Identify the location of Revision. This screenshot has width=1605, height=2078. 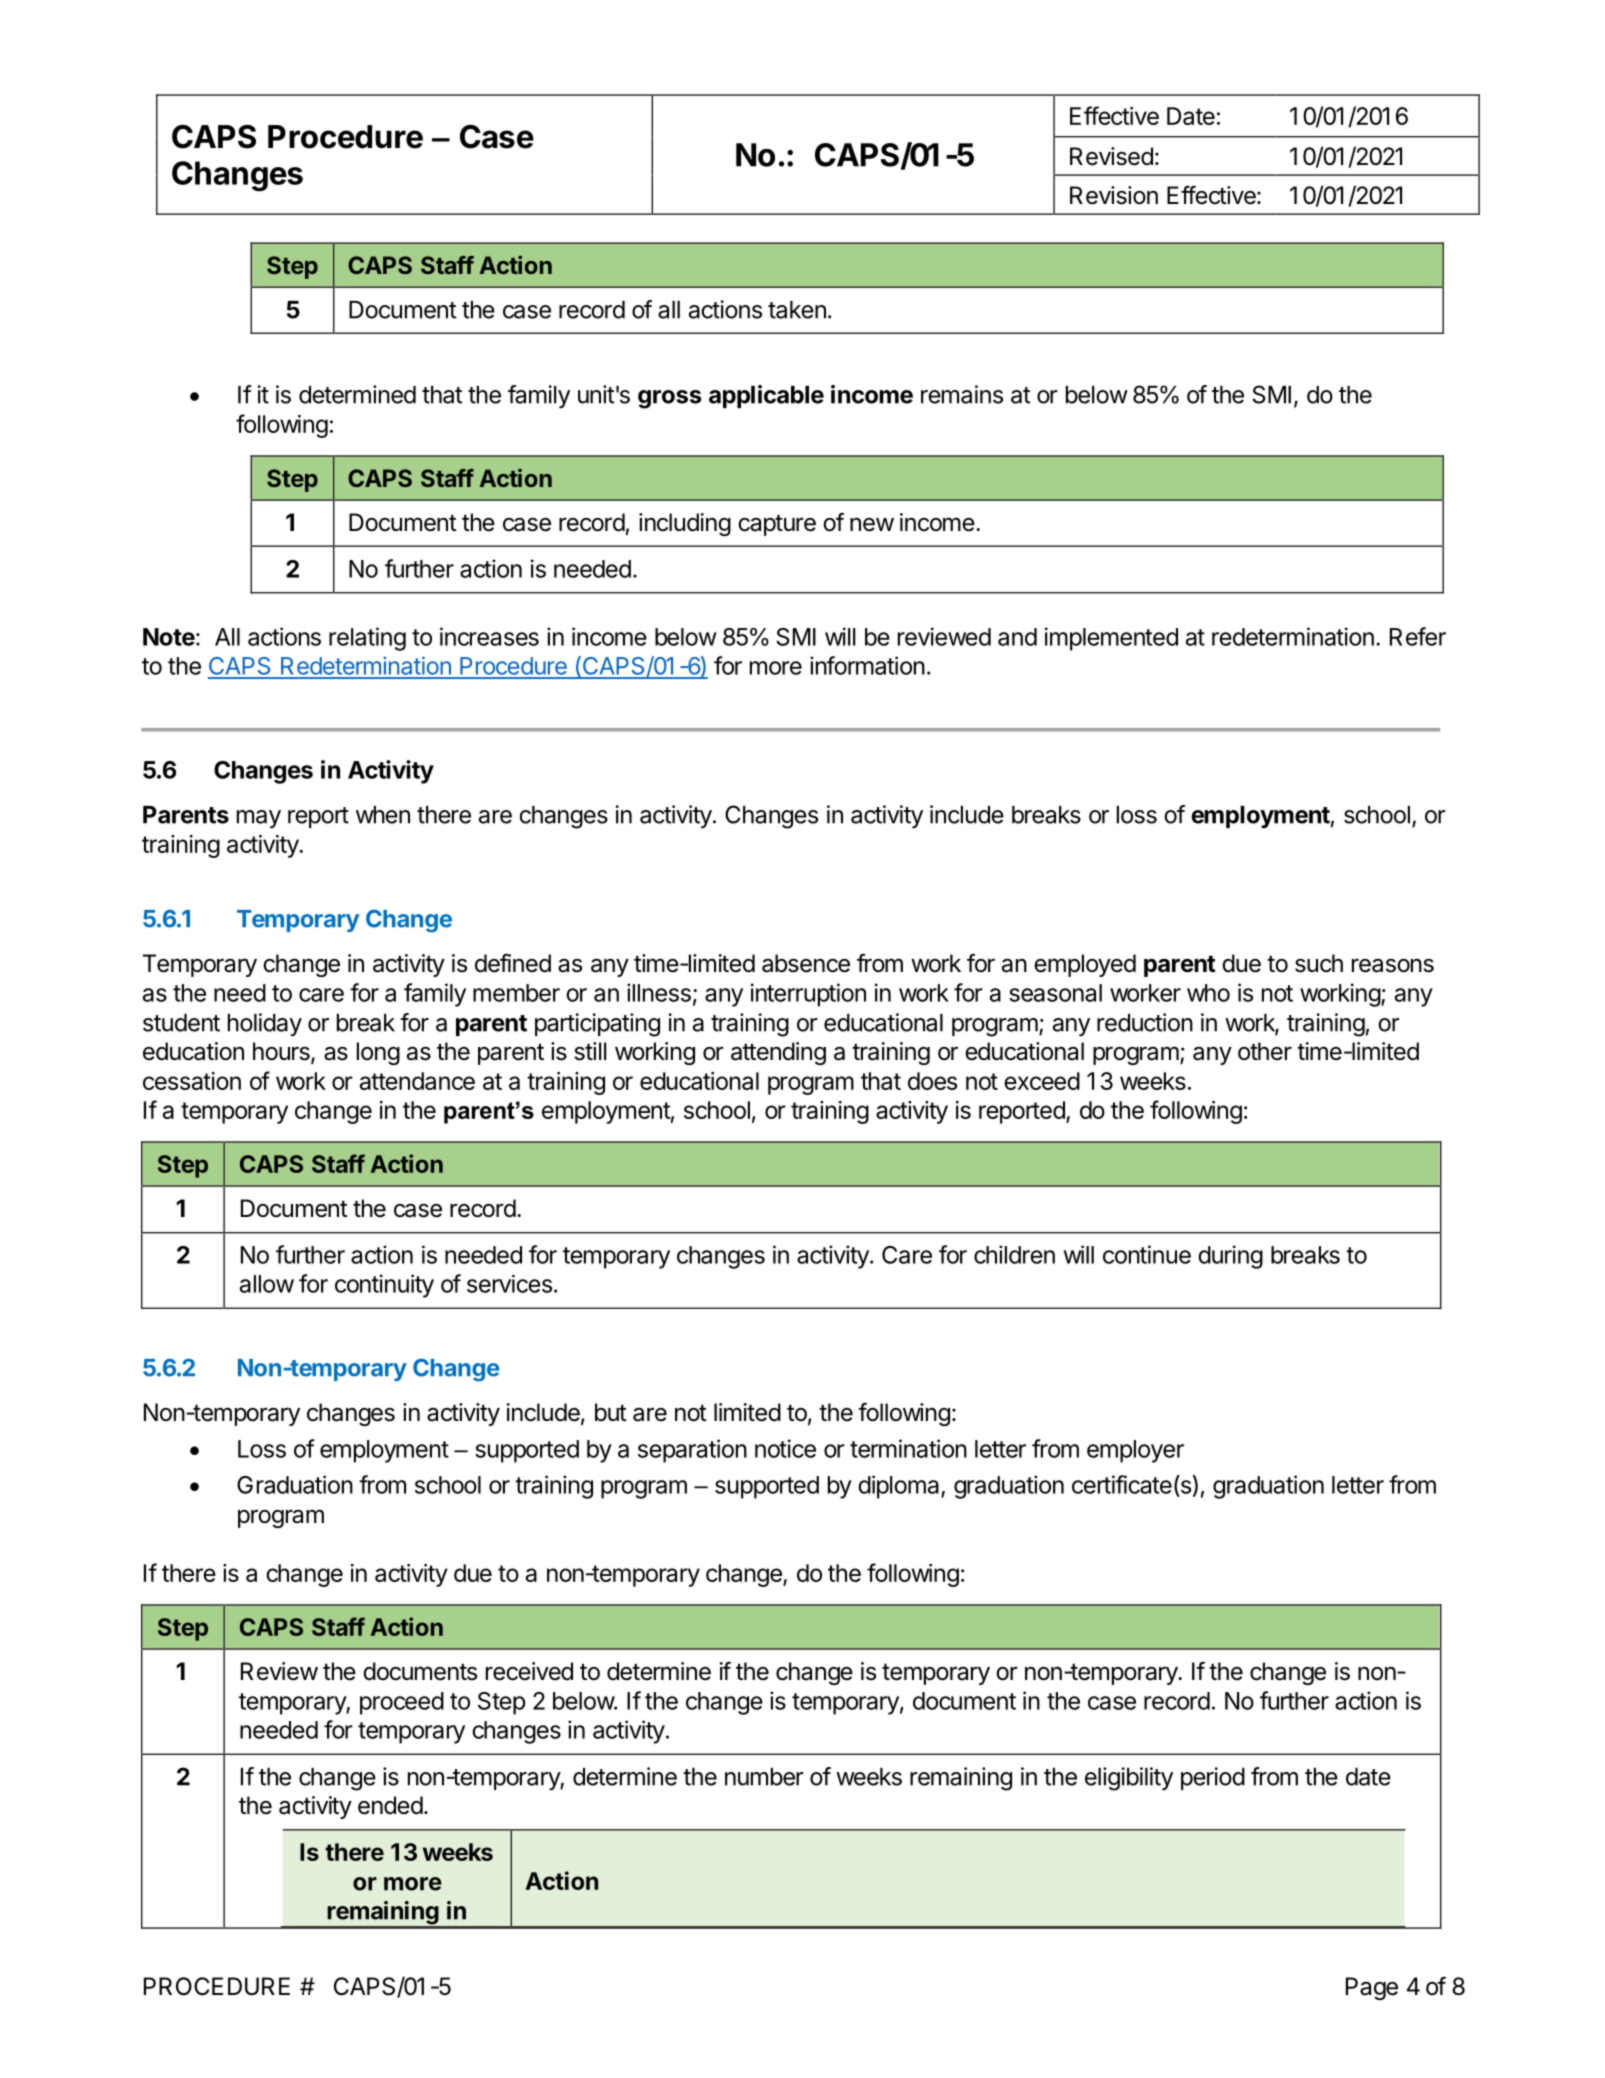
(1114, 195).
